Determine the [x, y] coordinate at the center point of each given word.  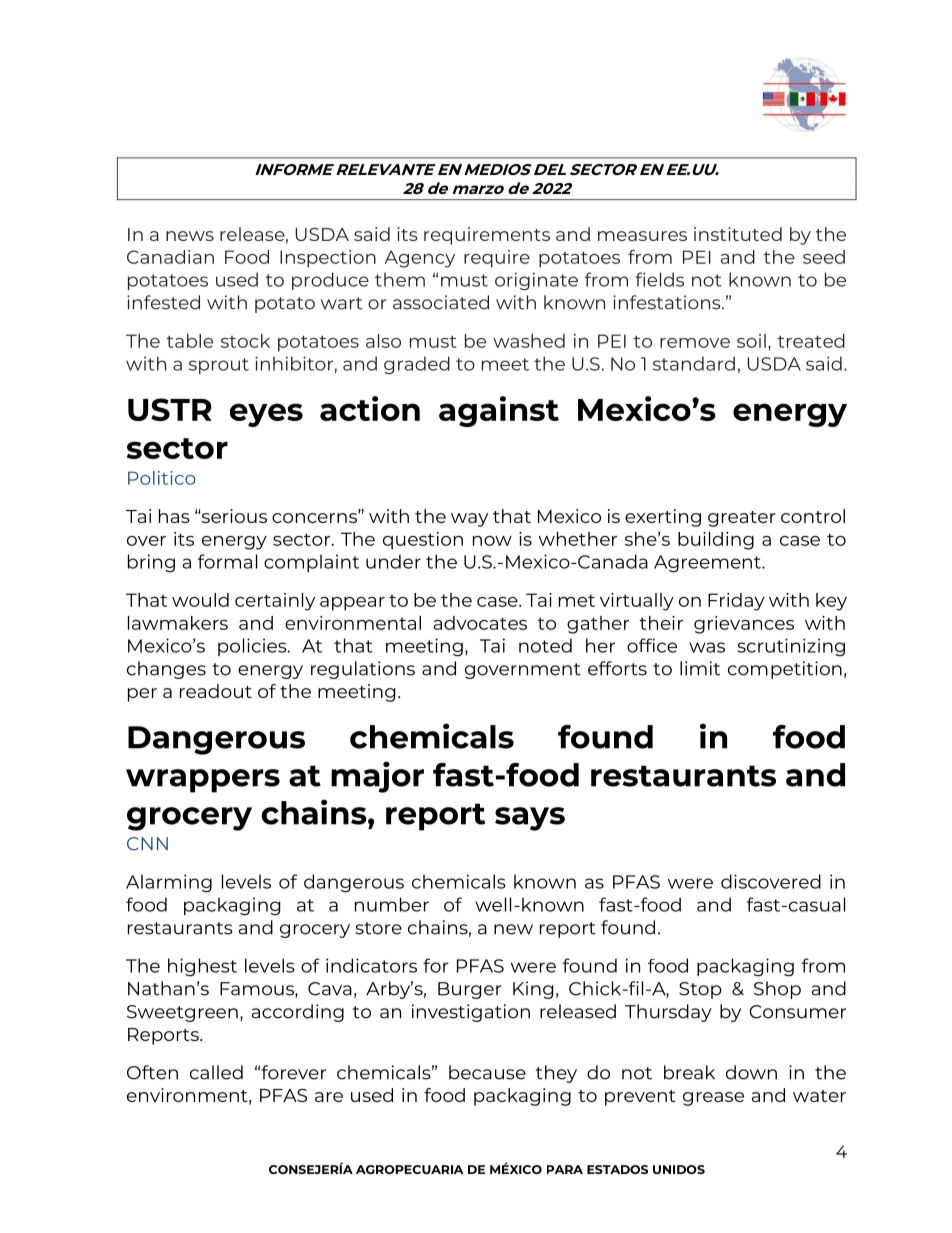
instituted [738, 234]
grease [713, 1099]
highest [202, 967]
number [392, 904]
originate [536, 281]
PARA [565, 1169]
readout [216, 691]
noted [545, 645]
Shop [777, 990]
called [216, 1072]
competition [785, 670]
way [469, 520]
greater [742, 519]
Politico [162, 478]
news [190, 236]
